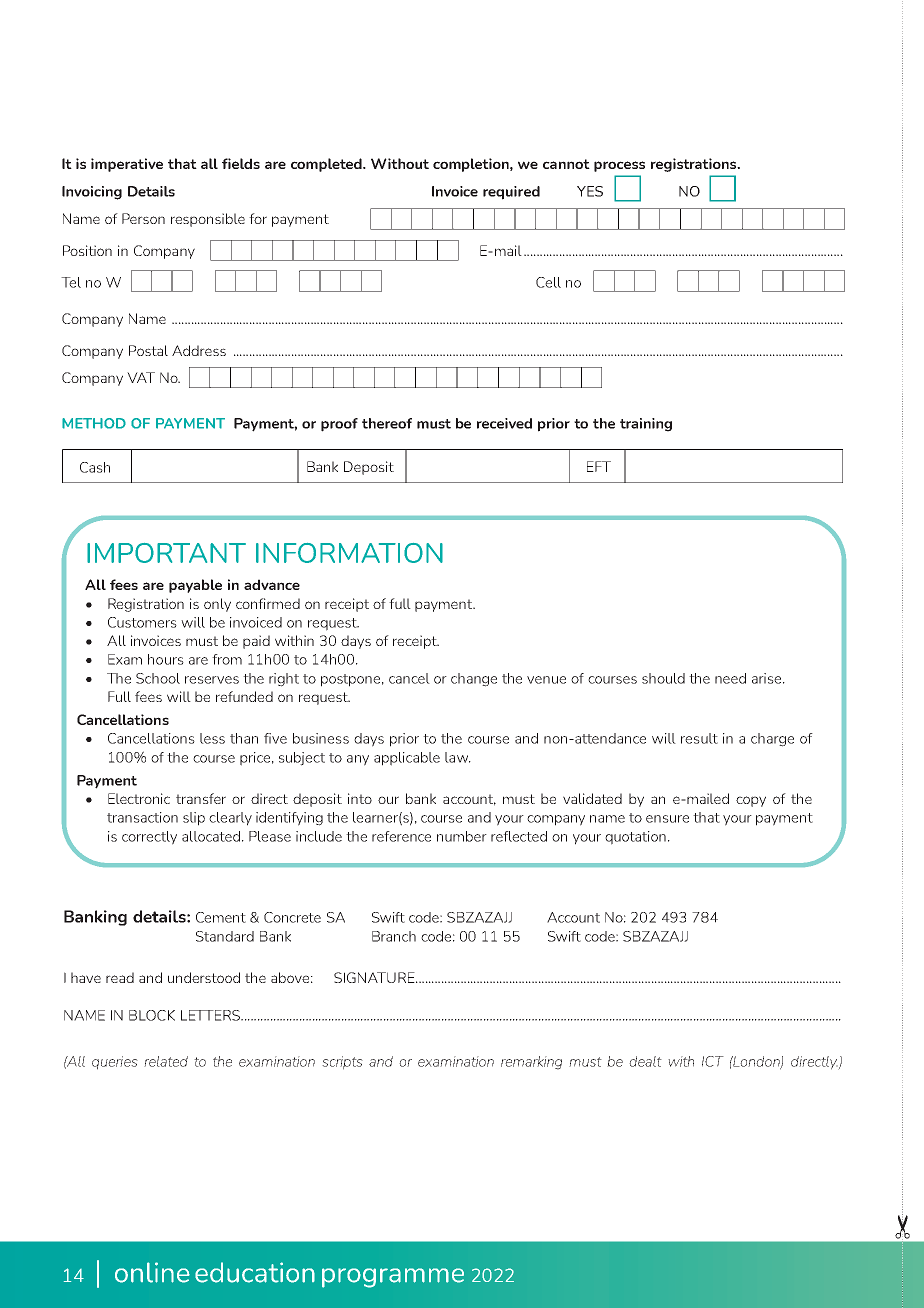  I want to click on result, so click(699, 738).
